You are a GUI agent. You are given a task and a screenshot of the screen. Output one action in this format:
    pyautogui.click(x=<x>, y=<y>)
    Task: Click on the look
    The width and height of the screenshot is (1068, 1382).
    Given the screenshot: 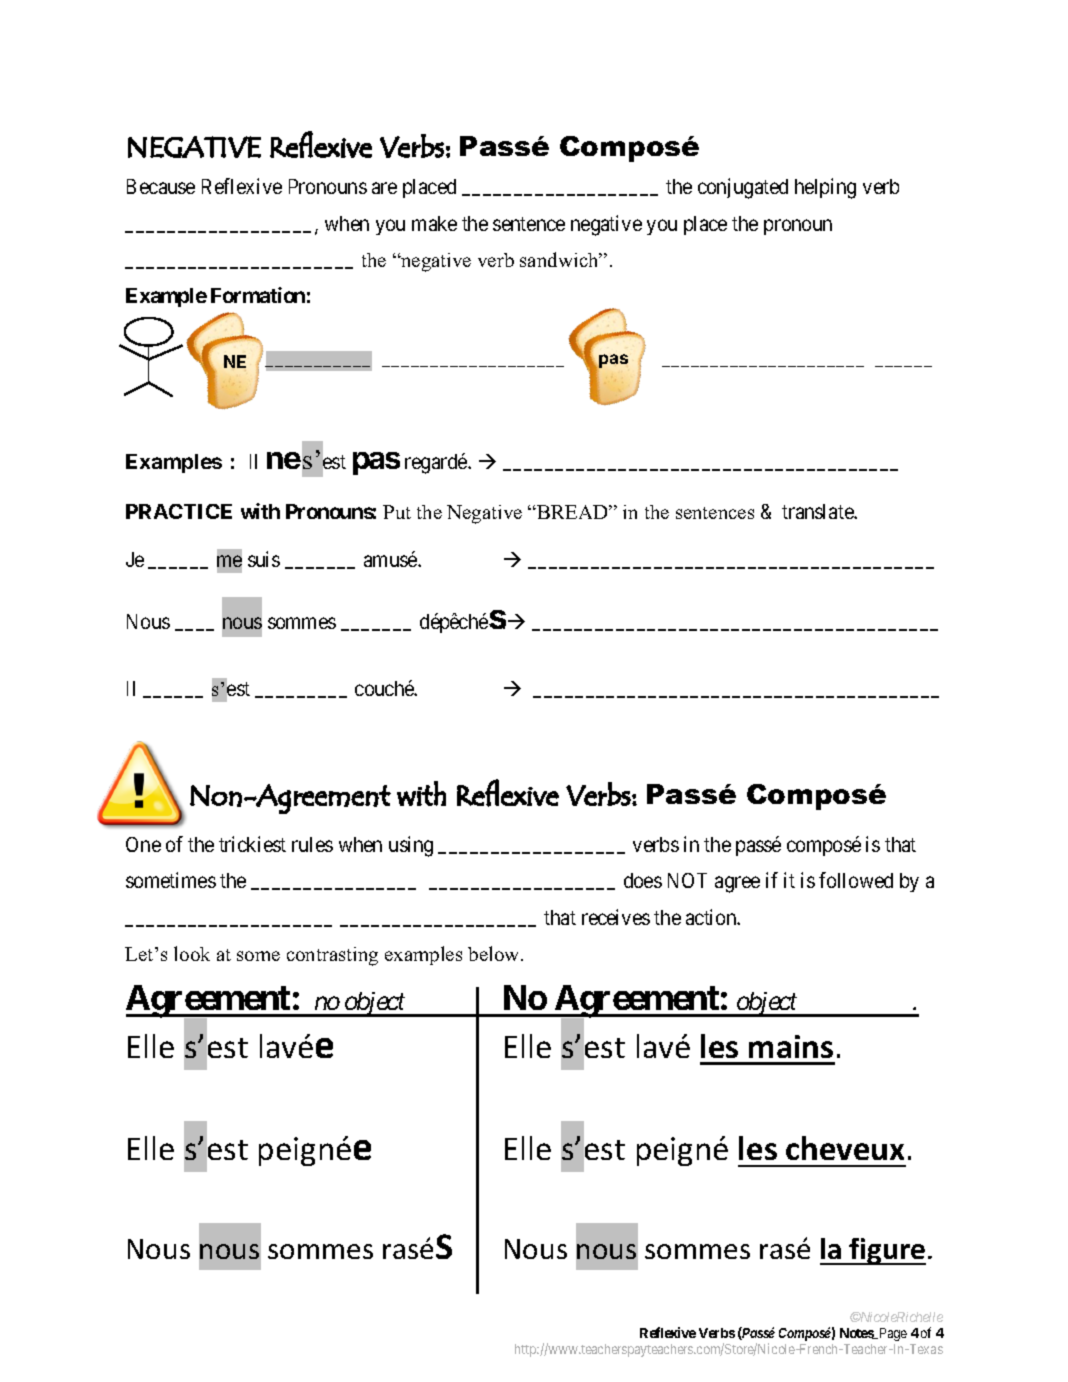 What is the action you would take?
    pyautogui.click(x=192, y=953)
